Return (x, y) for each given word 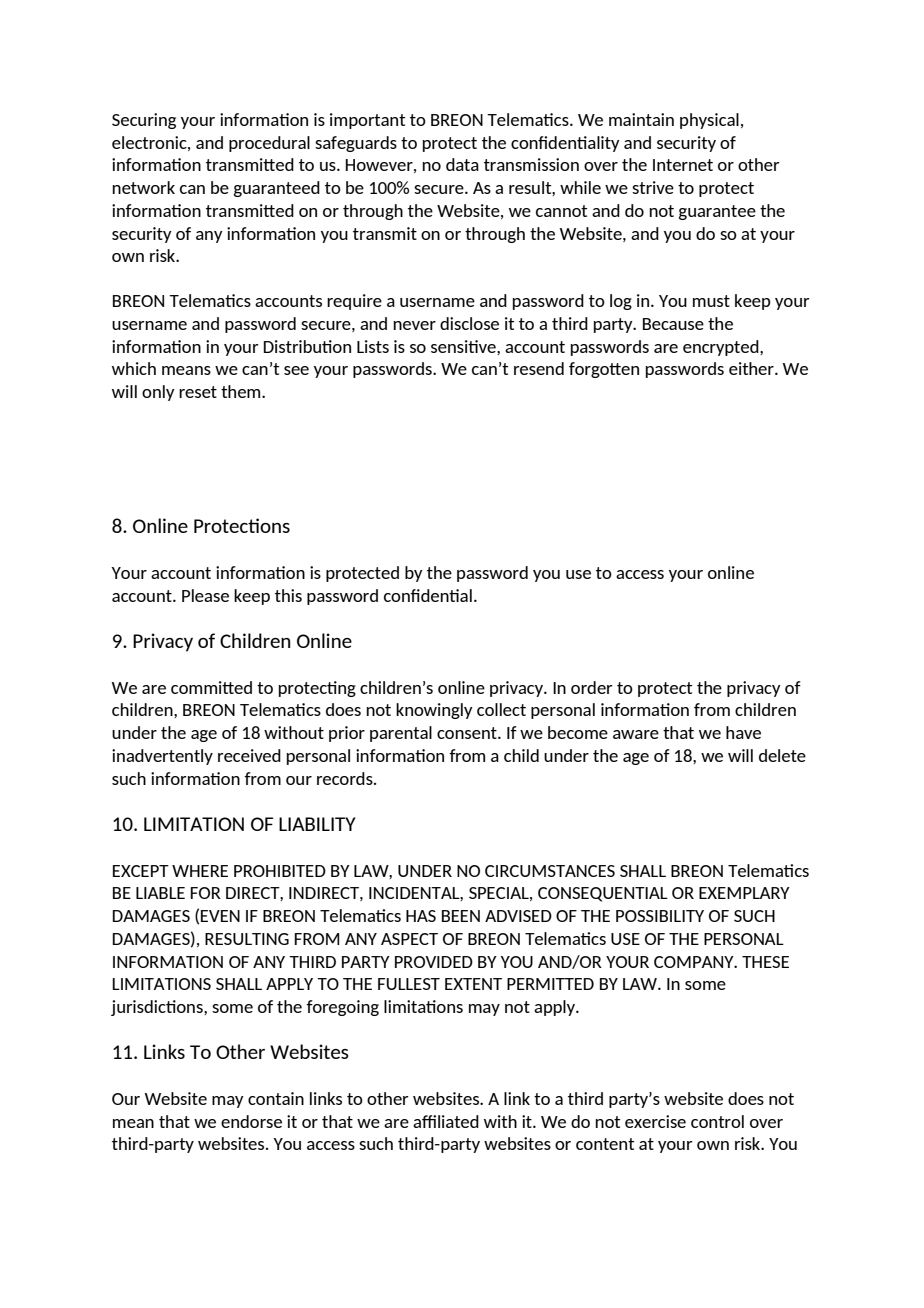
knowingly (434, 711)
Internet (683, 165)
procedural (269, 144)
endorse (251, 1121)
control (717, 1121)
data (462, 164)
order (592, 687)
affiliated (446, 1121)
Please (205, 595)
